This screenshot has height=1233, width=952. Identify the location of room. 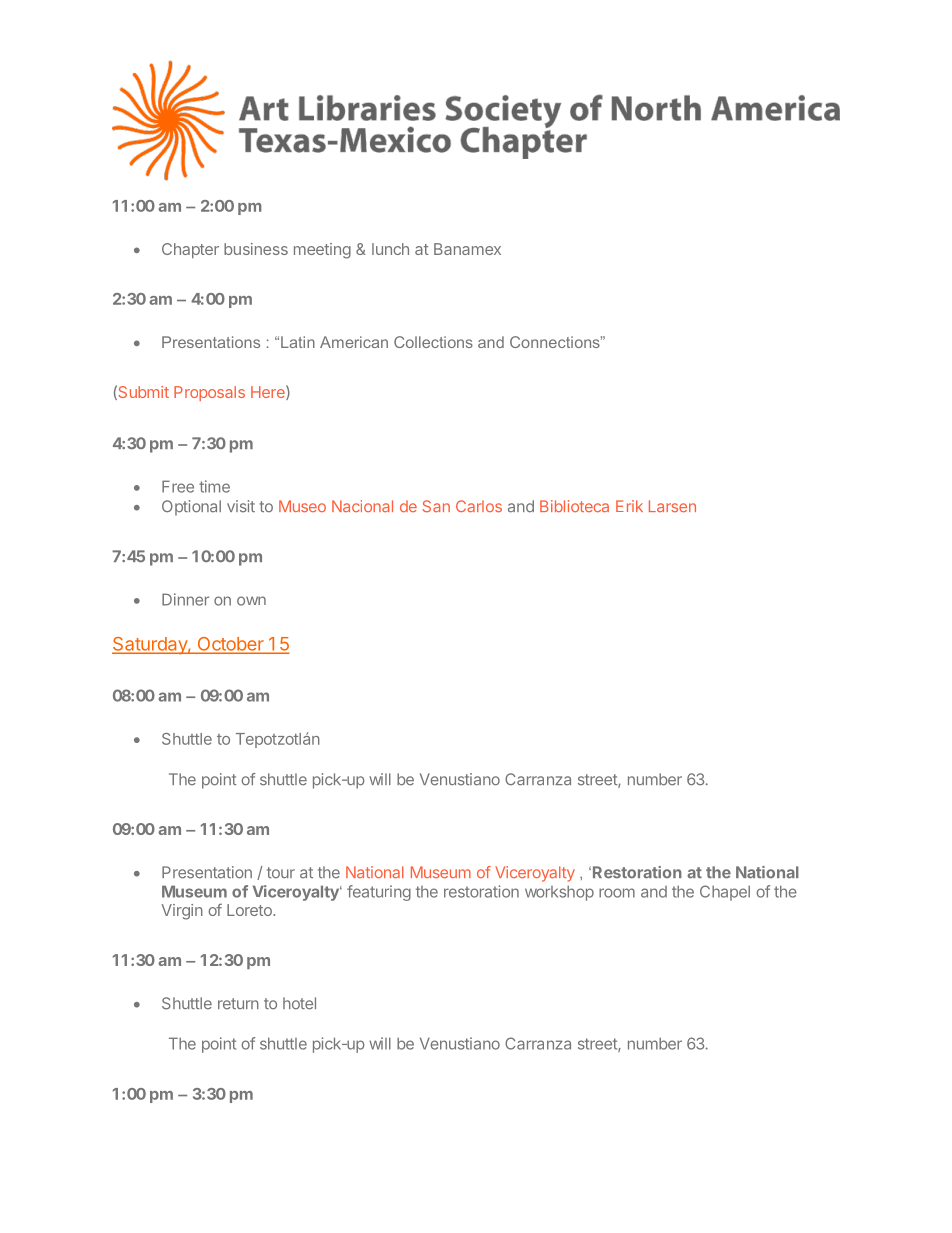
(617, 893).
